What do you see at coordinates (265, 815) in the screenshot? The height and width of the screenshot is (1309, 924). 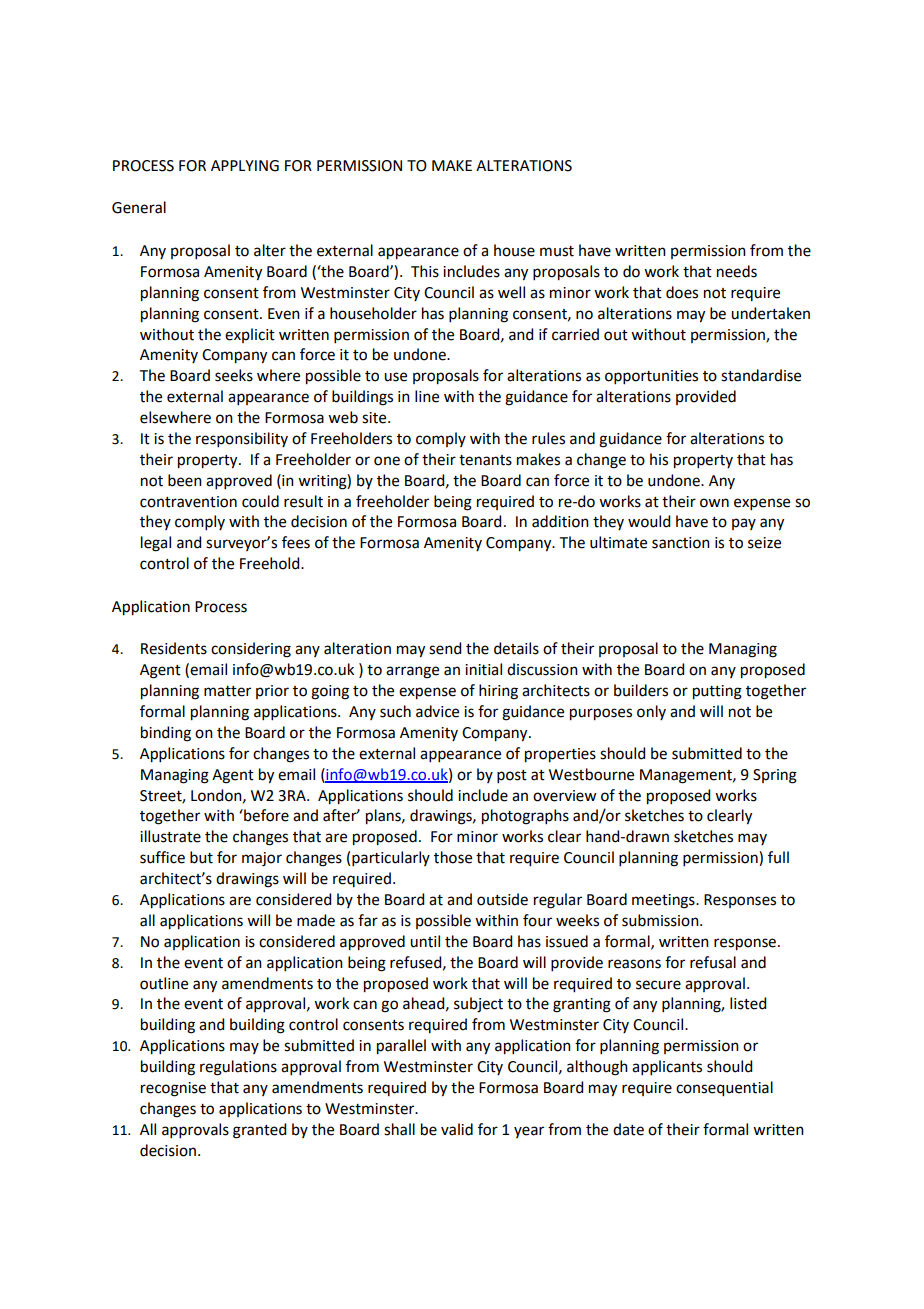 I see `before` at bounding box center [265, 815].
